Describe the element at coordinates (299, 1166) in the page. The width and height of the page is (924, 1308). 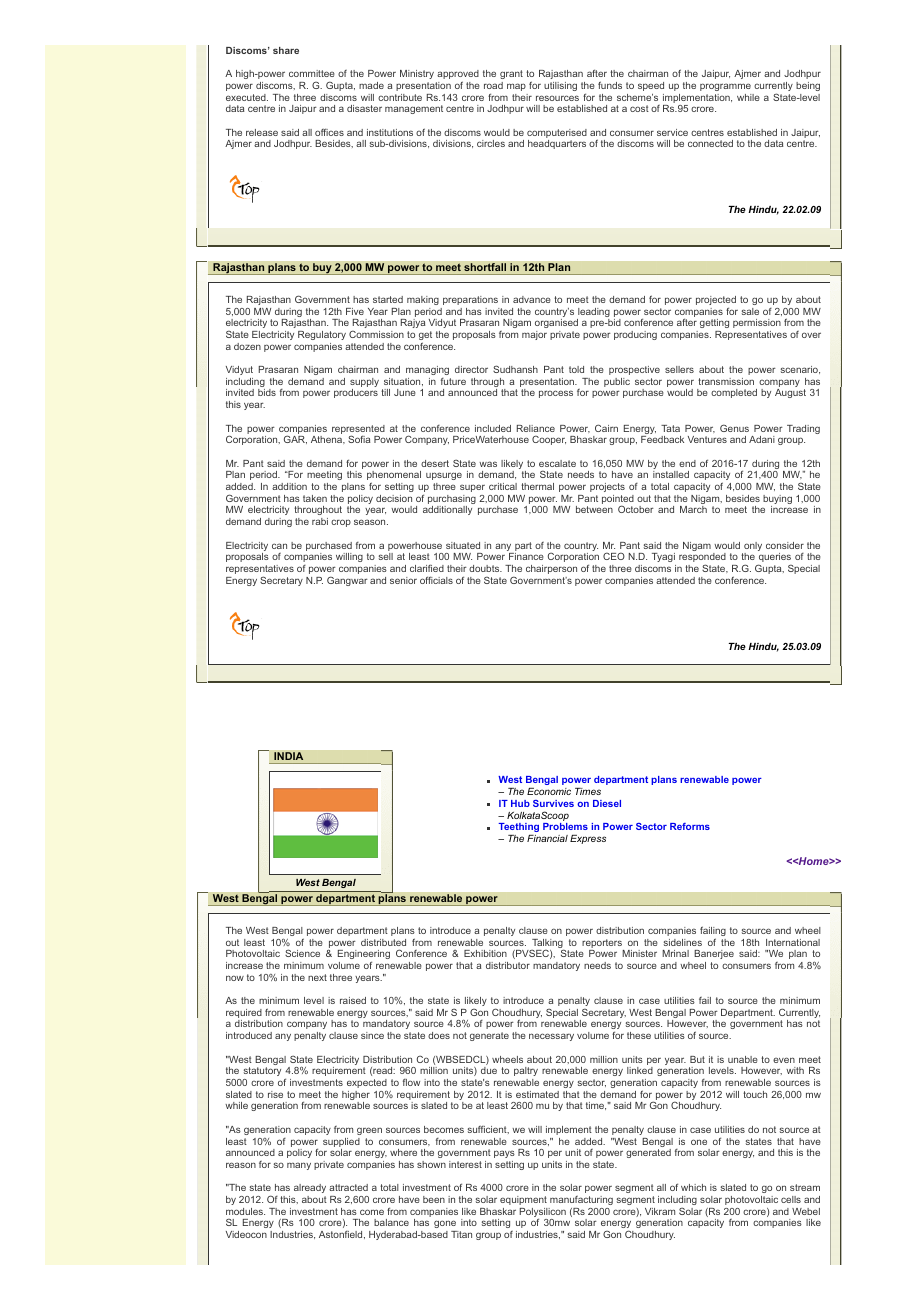
I see `many` at that location.
